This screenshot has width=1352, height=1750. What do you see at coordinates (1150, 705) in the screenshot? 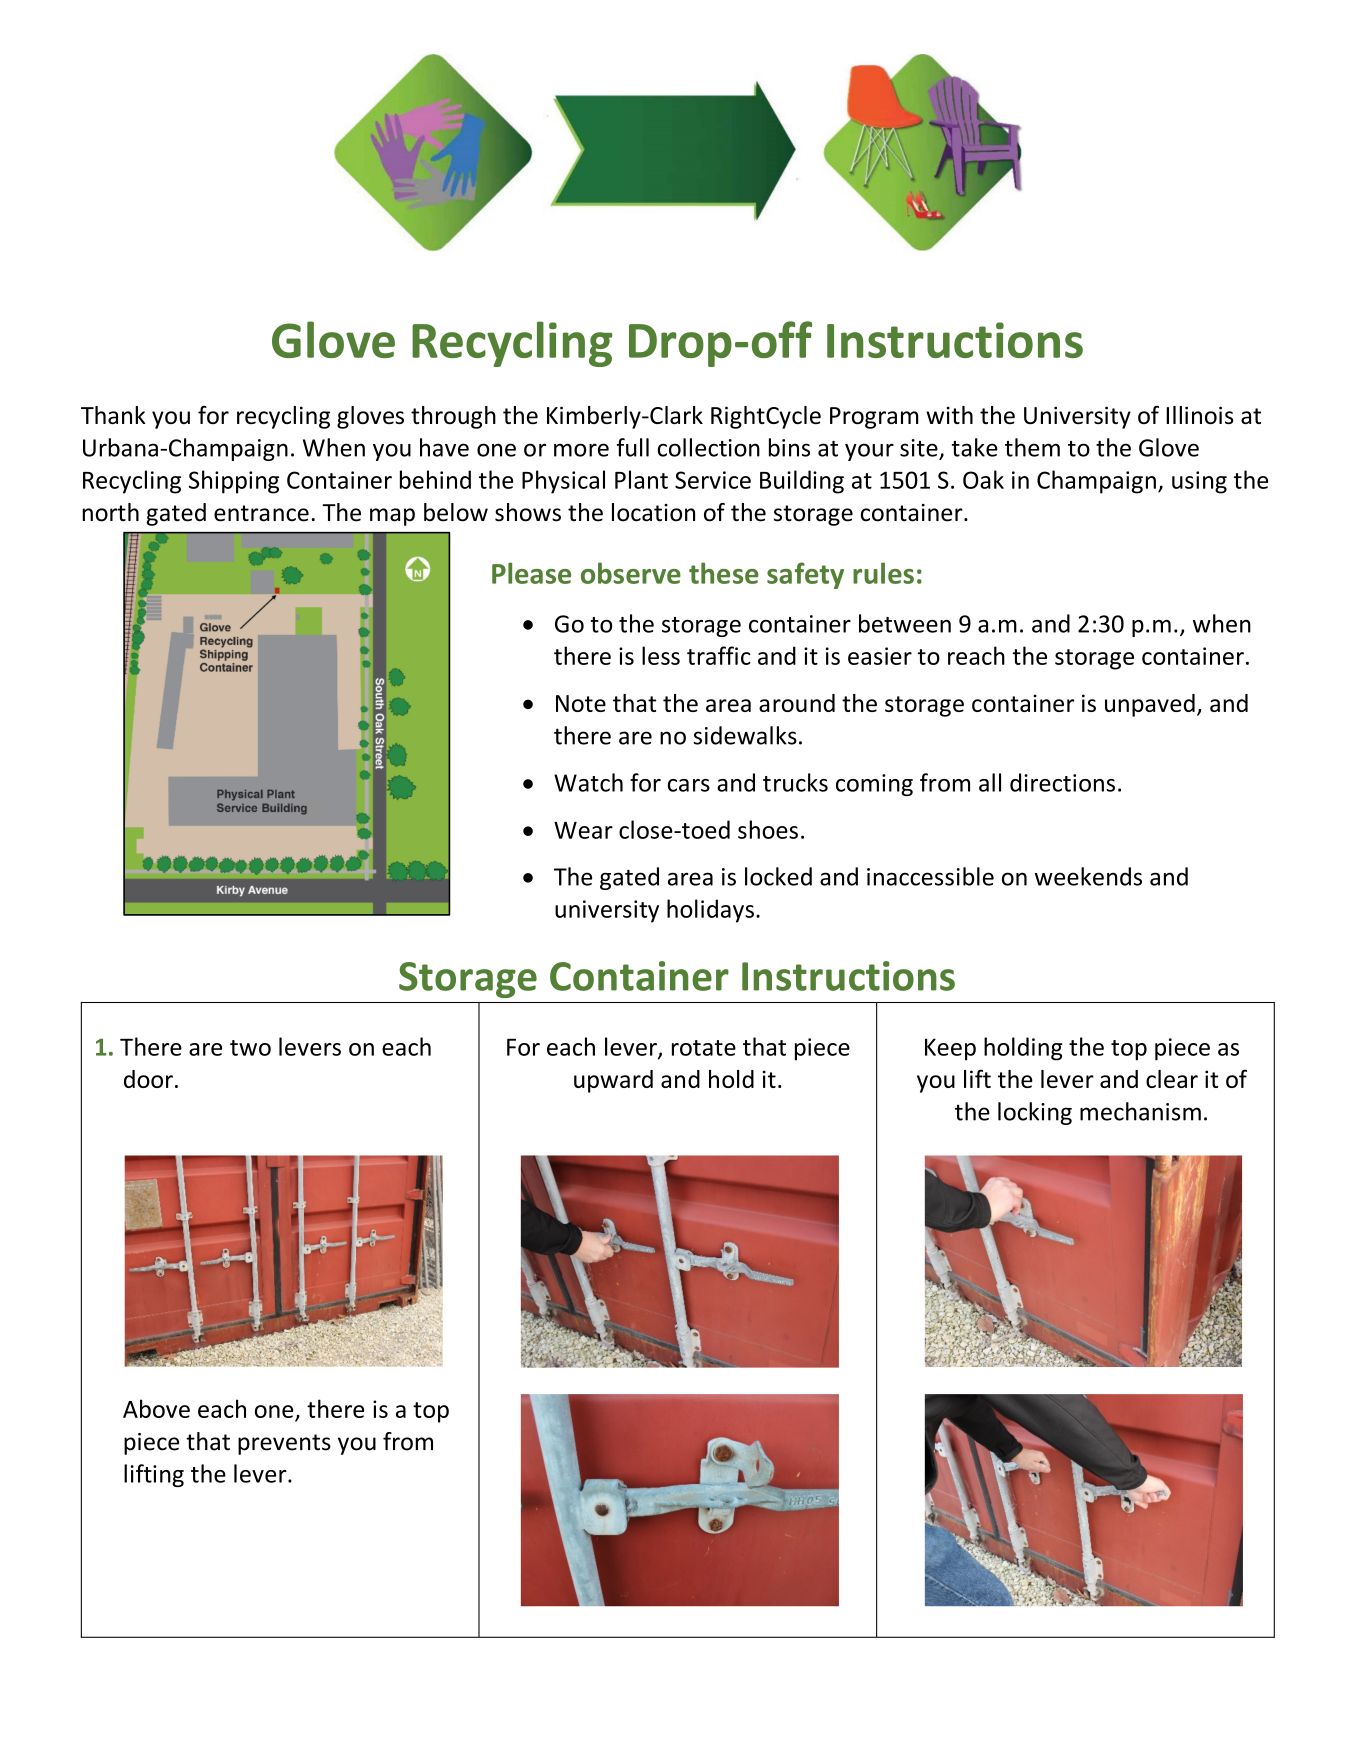
I see `unpaved` at bounding box center [1150, 705].
